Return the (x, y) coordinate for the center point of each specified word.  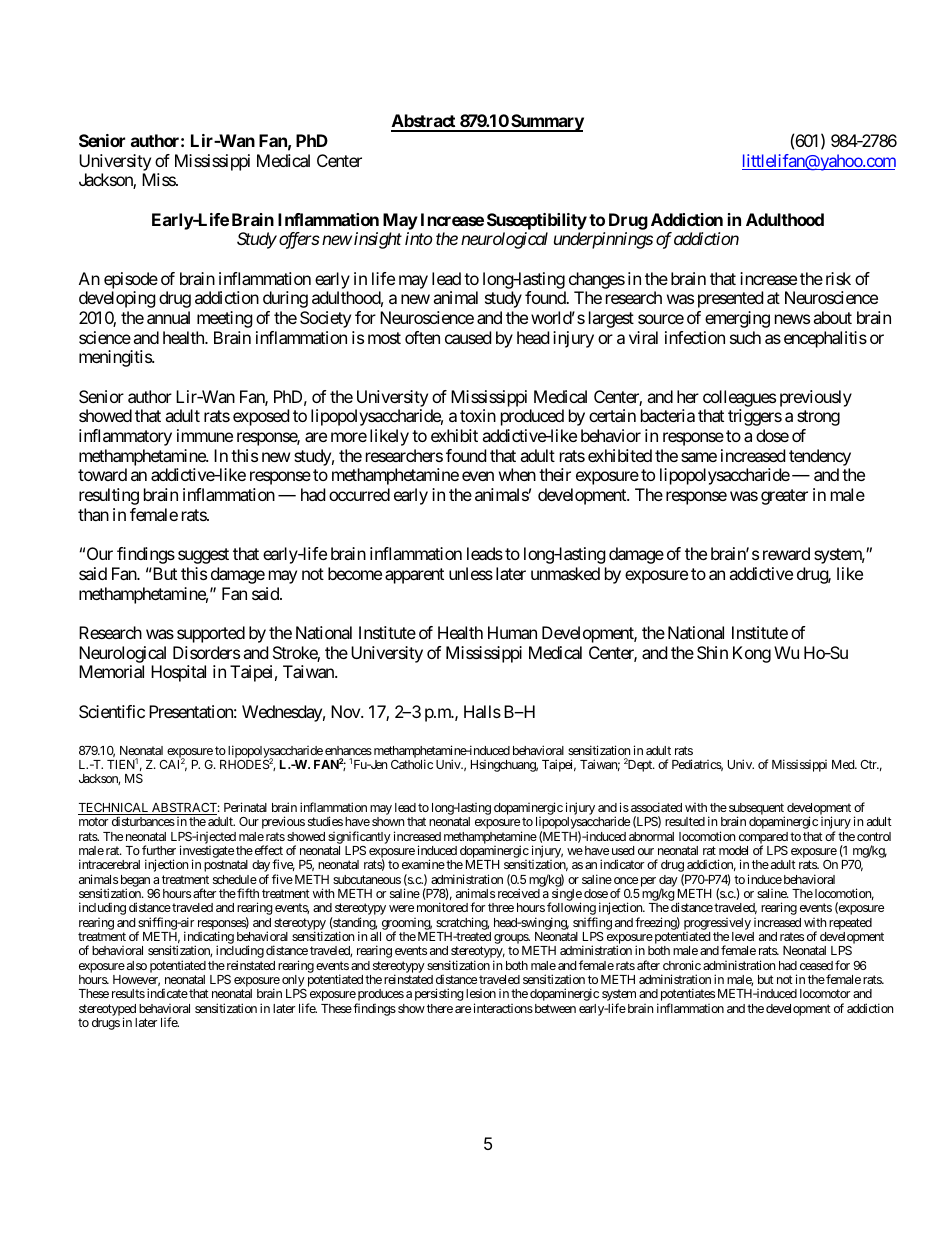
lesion (481, 993)
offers (299, 240)
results (128, 993)
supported (211, 634)
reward (786, 553)
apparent (414, 576)
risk (838, 278)
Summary (546, 123)
